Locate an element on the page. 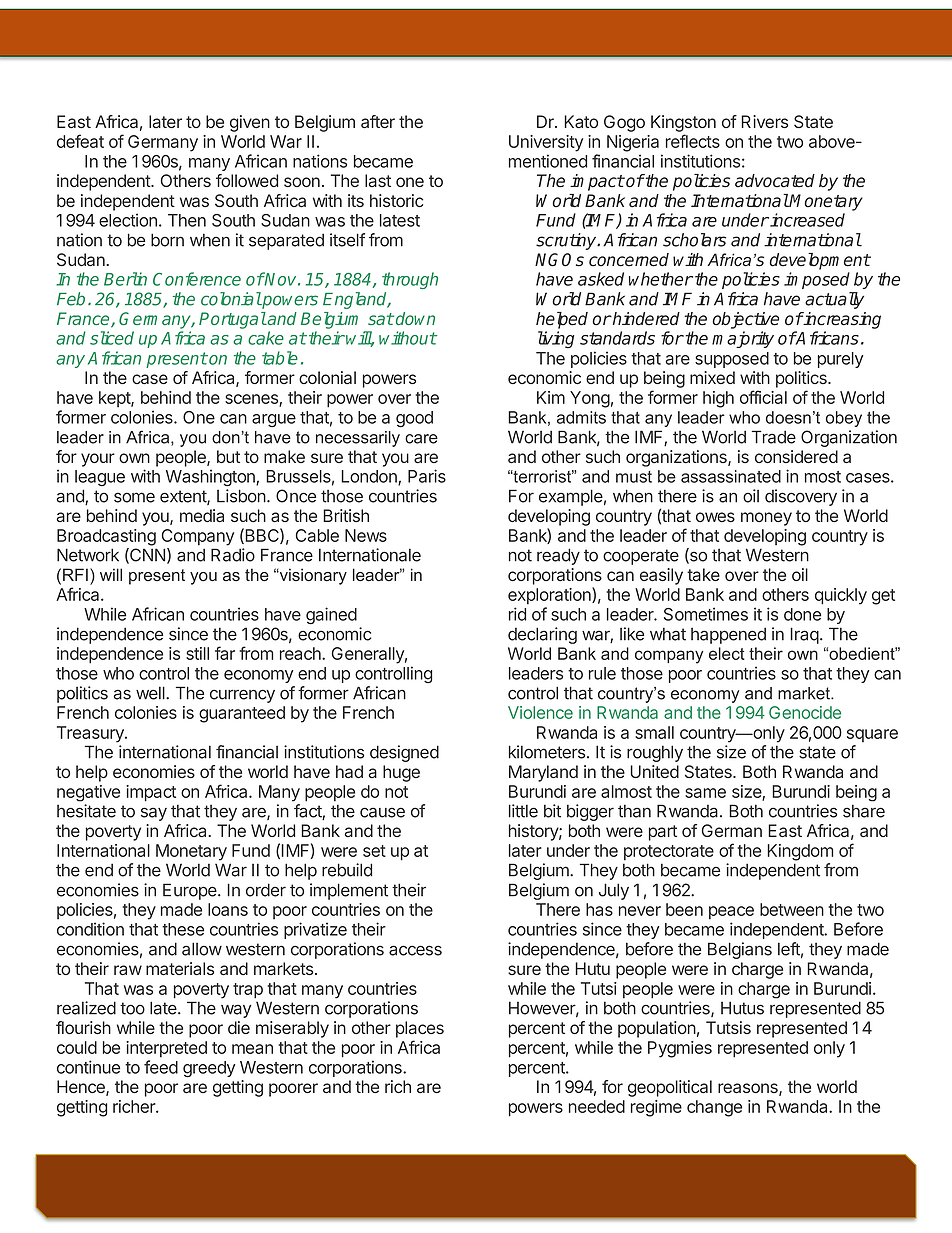  Washington is located at coordinates (211, 477).
